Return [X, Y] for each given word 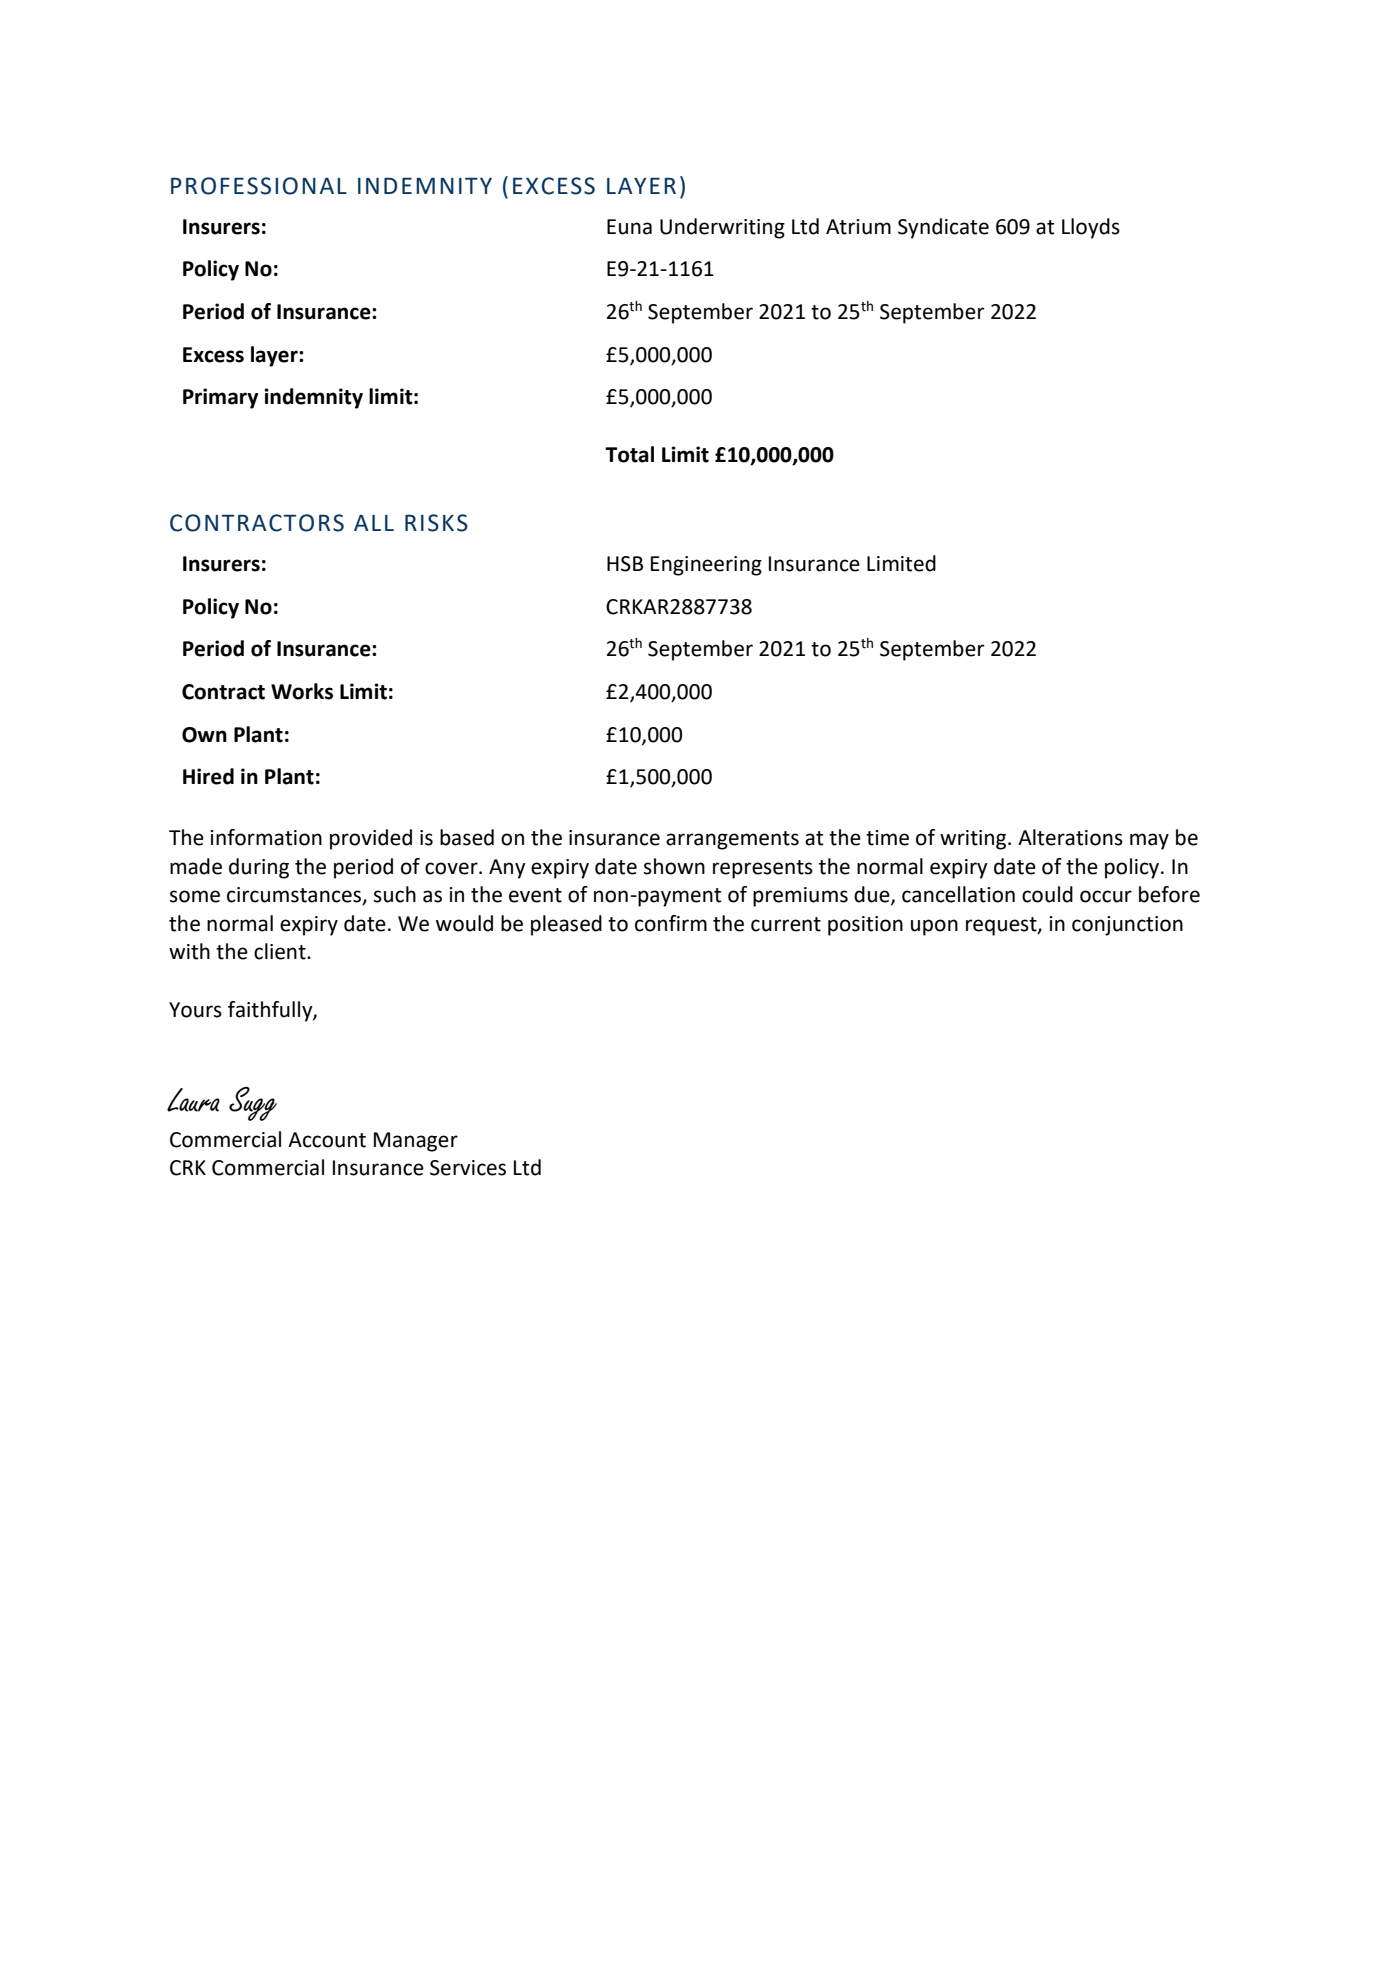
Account [327, 1140]
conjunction [1127, 926]
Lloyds [1091, 228]
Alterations [1070, 837]
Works [302, 691]
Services [468, 1168]
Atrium [858, 227]
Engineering [706, 566]
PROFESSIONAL [259, 186]
